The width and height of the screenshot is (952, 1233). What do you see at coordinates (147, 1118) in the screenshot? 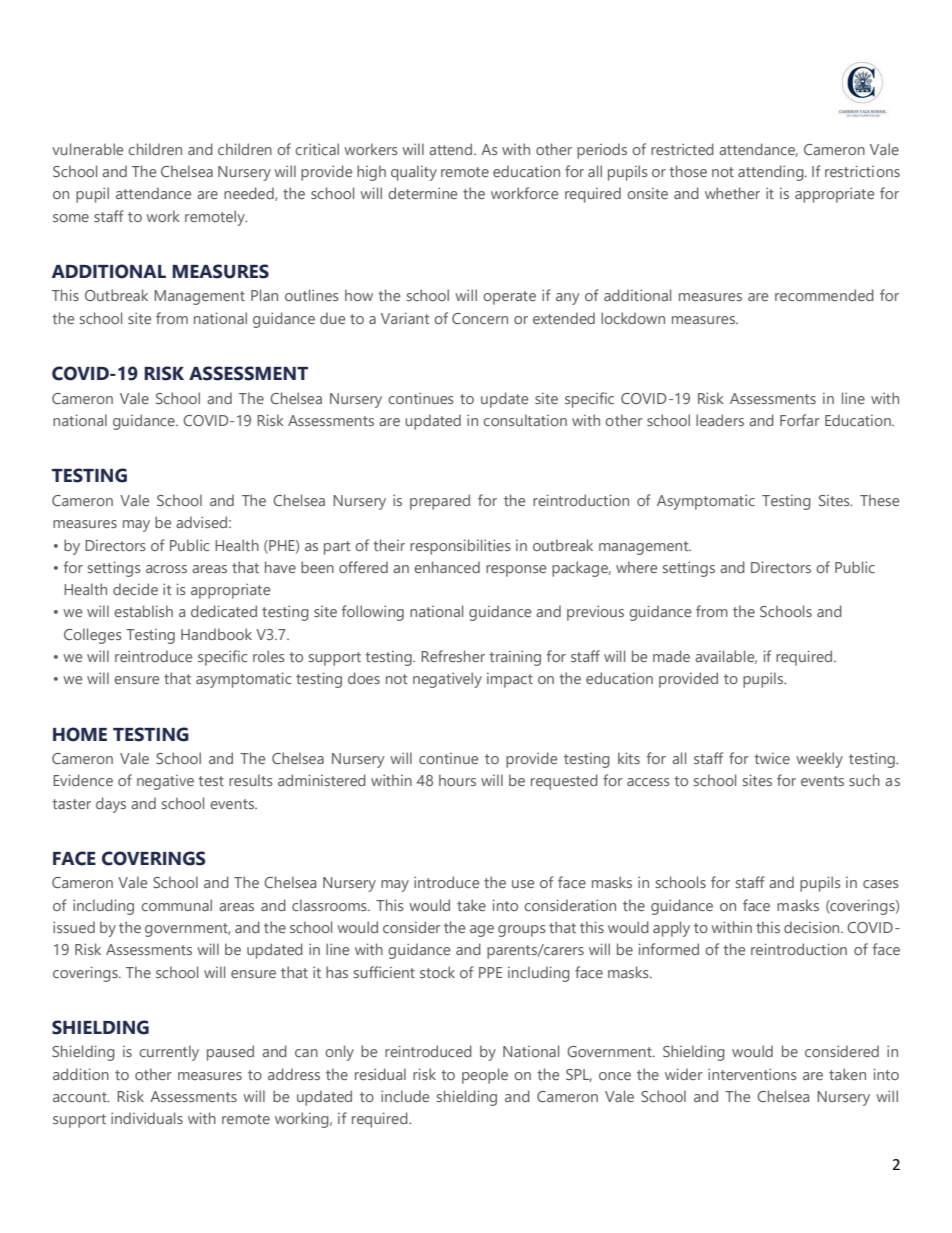
I see `individuals` at bounding box center [147, 1118].
